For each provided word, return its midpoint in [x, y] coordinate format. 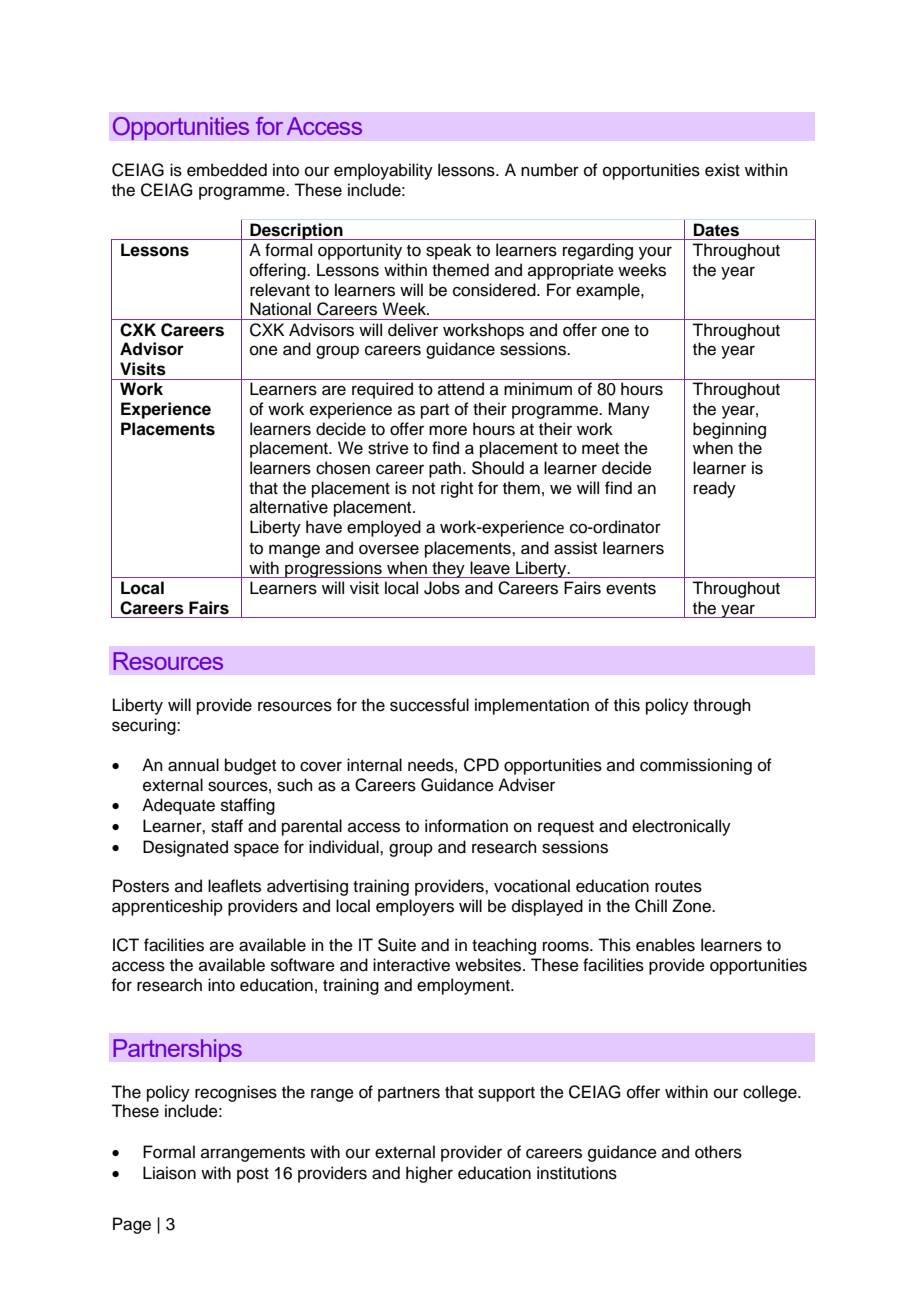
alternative [289, 507]
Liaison [169, 1173]
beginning [729, 430]
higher [429, 1174]
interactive [411, 965]
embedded [227, 170]
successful [429, 705]
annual [193, 765]
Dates [716, 229]
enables [665, 945]
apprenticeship [167, 907]
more [448, 430]
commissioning [696, 766]
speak [449, 251]
